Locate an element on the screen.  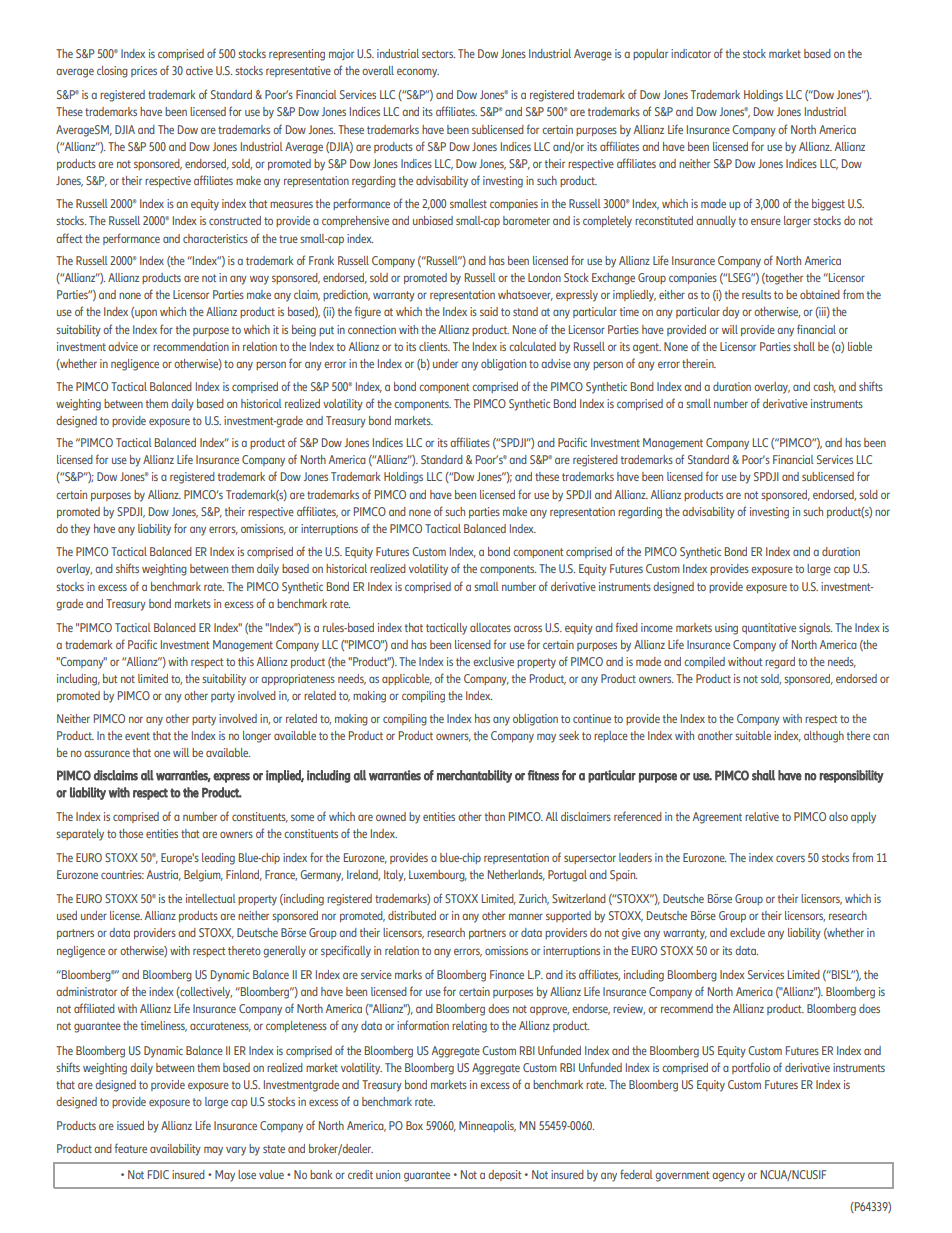
relative is located at coordinates (762, 816).
